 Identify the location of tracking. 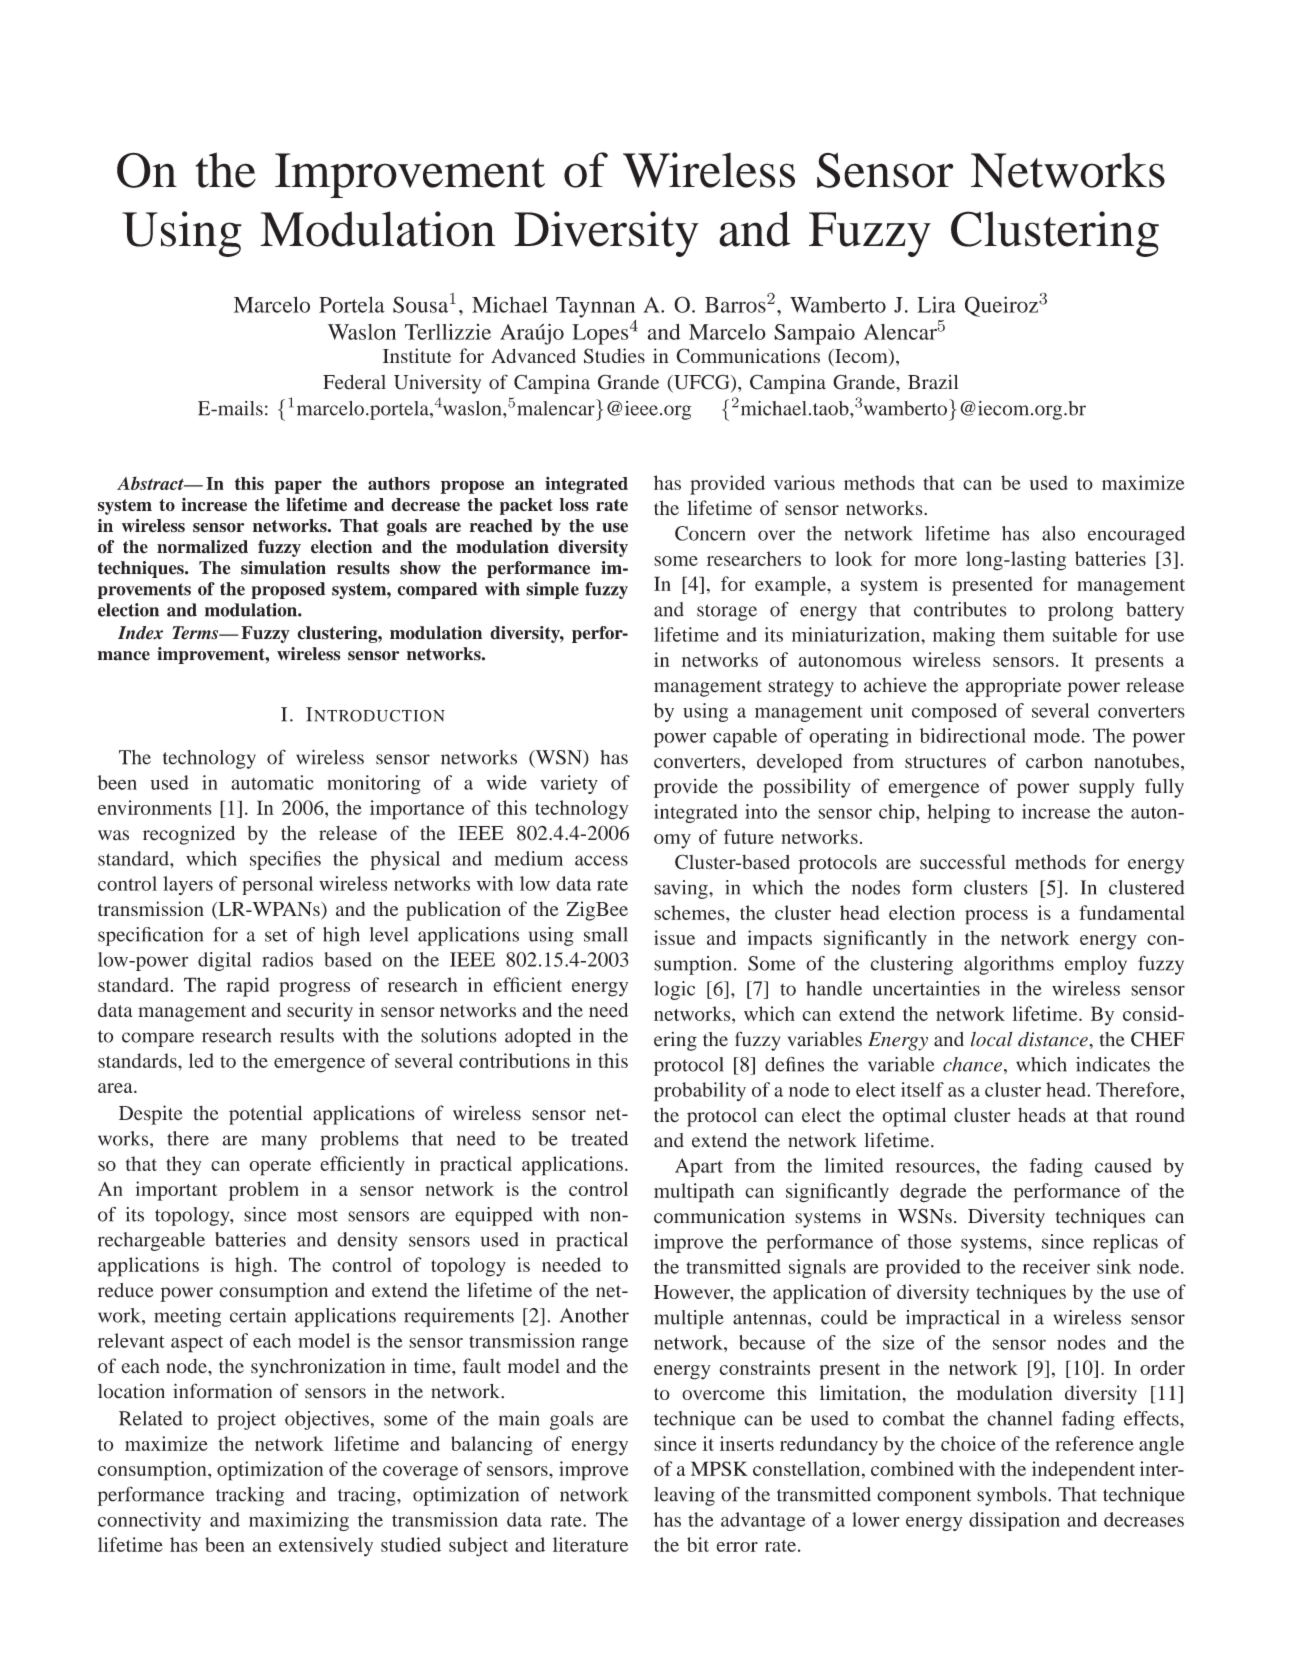
(250, 1496).
